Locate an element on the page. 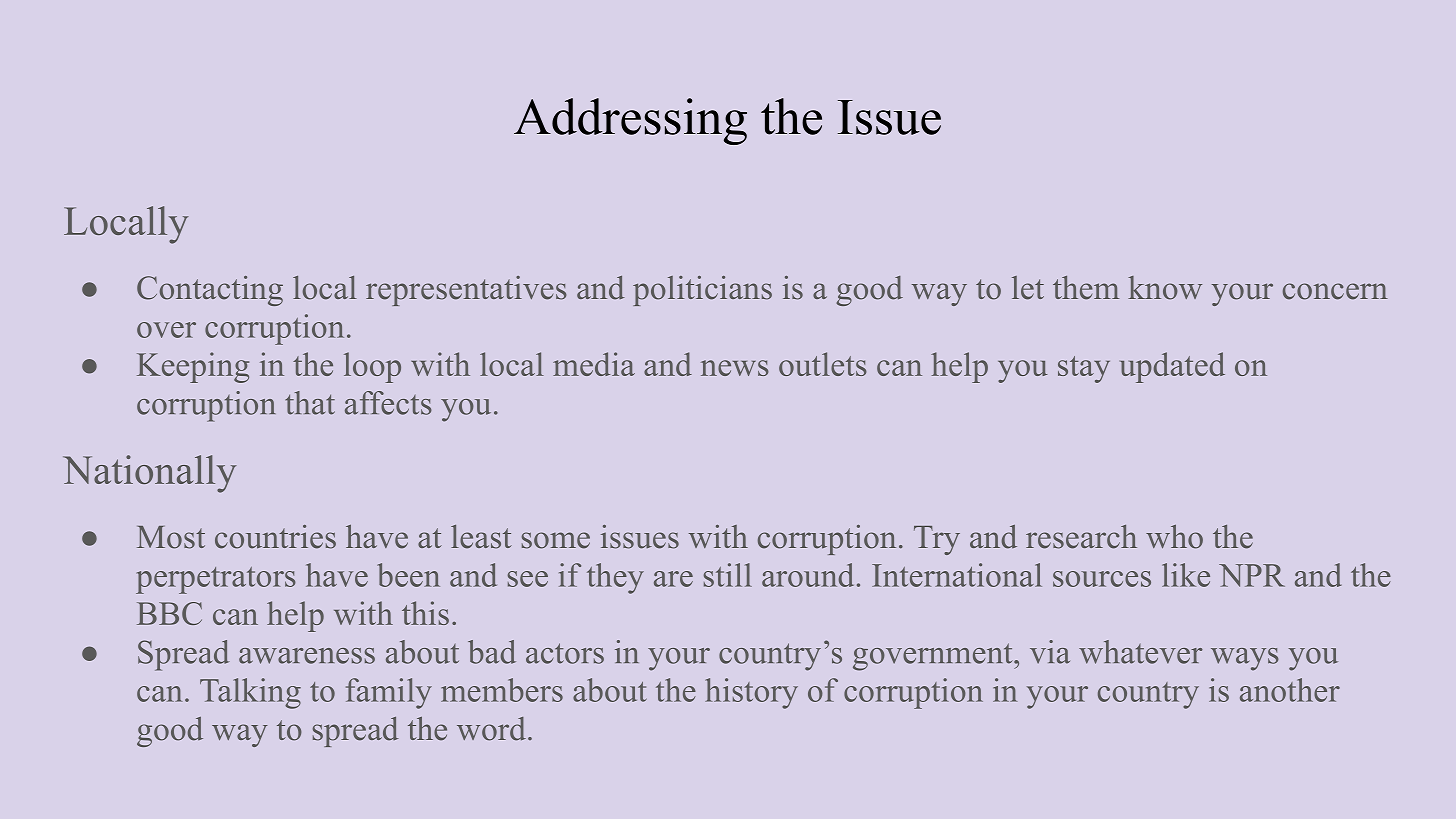  Talking is located at coordinates (250, 693).
